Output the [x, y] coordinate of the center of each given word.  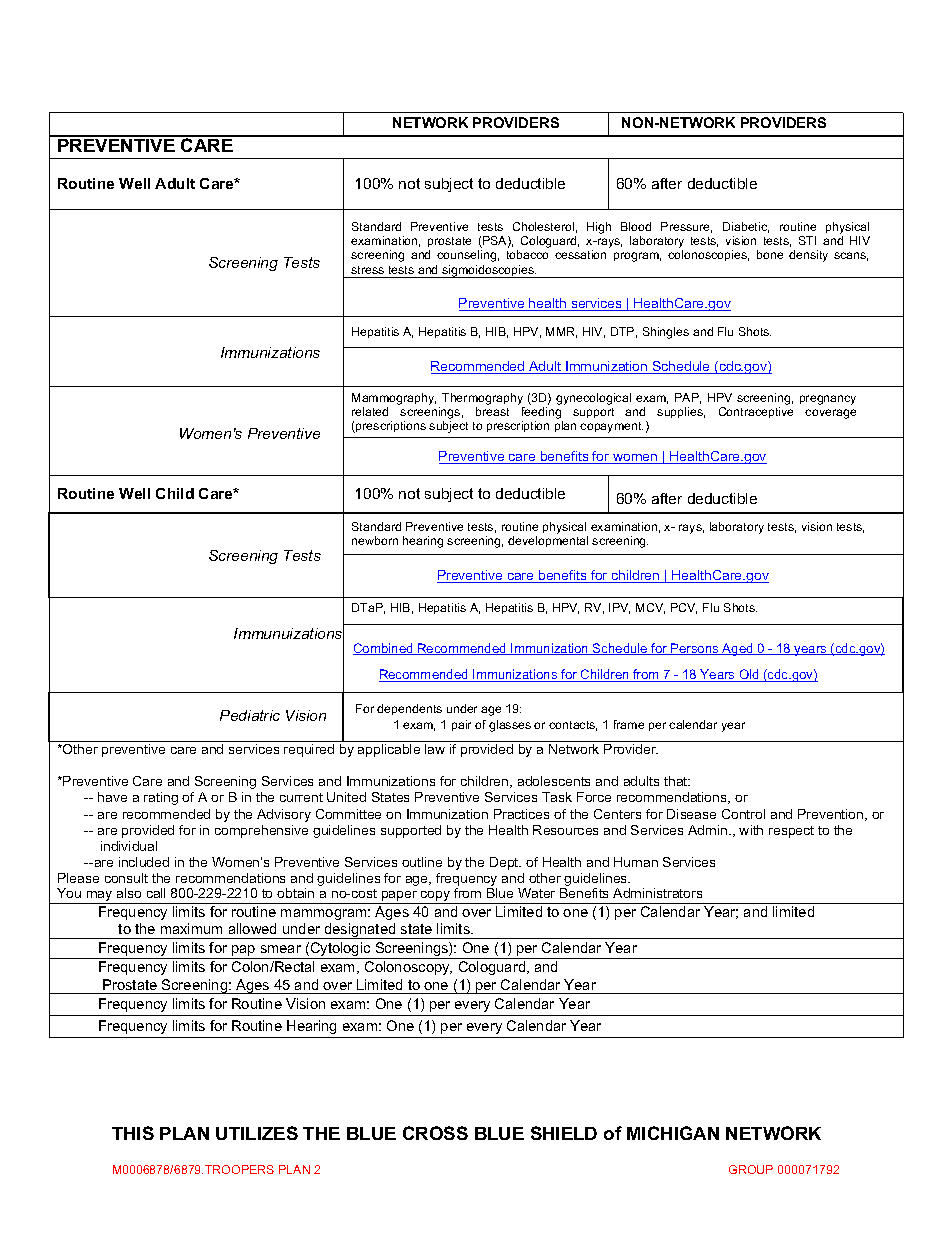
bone [770, 254]
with [751, 830]
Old [749, 675]
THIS [133, 1133]
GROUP [751, 1169]
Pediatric [250, 715]
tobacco [527, 254]
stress [367, 270]
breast [492, 411]
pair [461, 725]
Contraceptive [756, 412]
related [370, 411]
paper [400, 897]
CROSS [435, 1133]
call [156, 893]
